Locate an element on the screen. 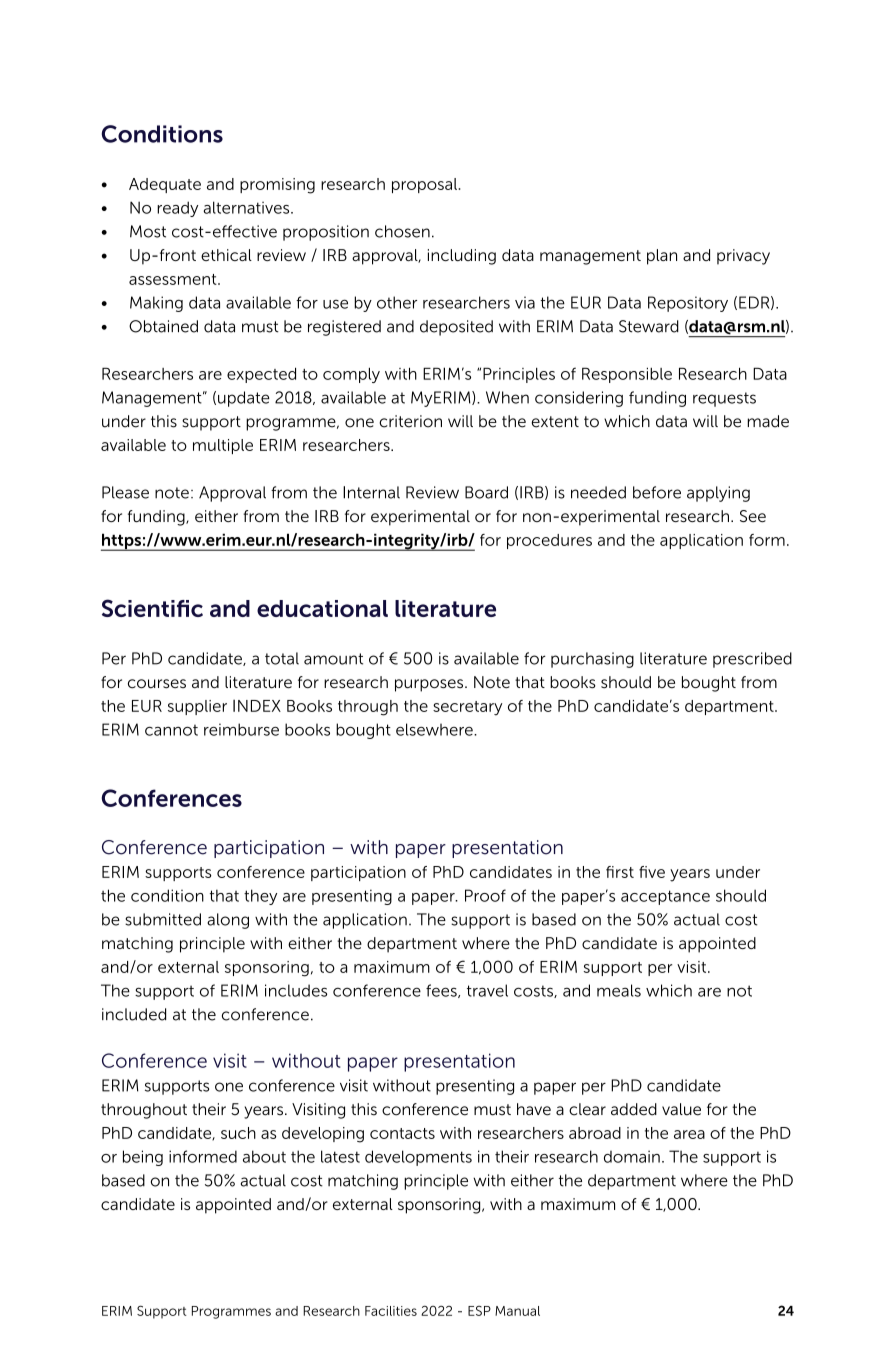 The height and width of the screenshot is (1345, 896). cannot is located at coordinates (171, 730).
